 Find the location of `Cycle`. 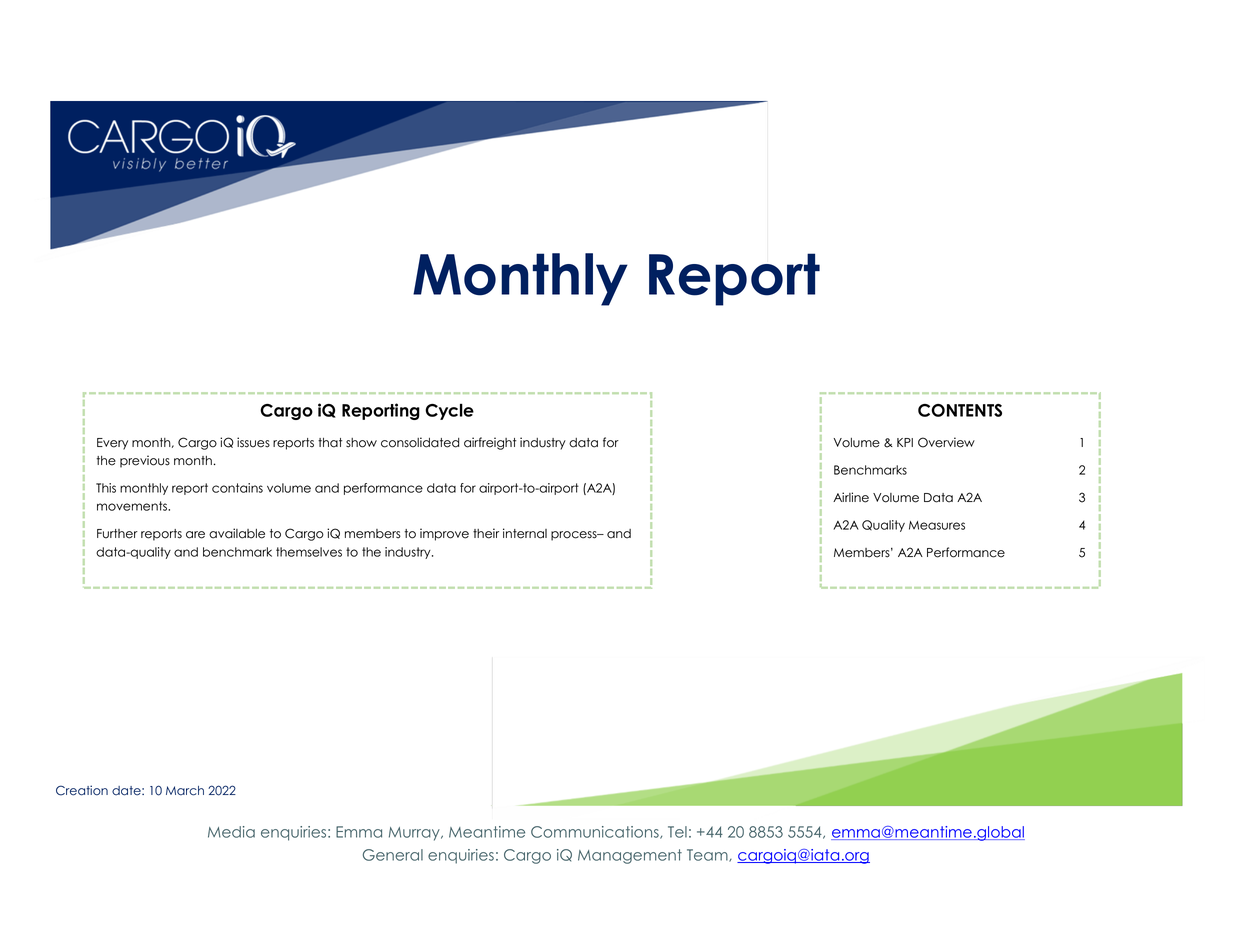

Cycle is located at coordinates (449, 412).
